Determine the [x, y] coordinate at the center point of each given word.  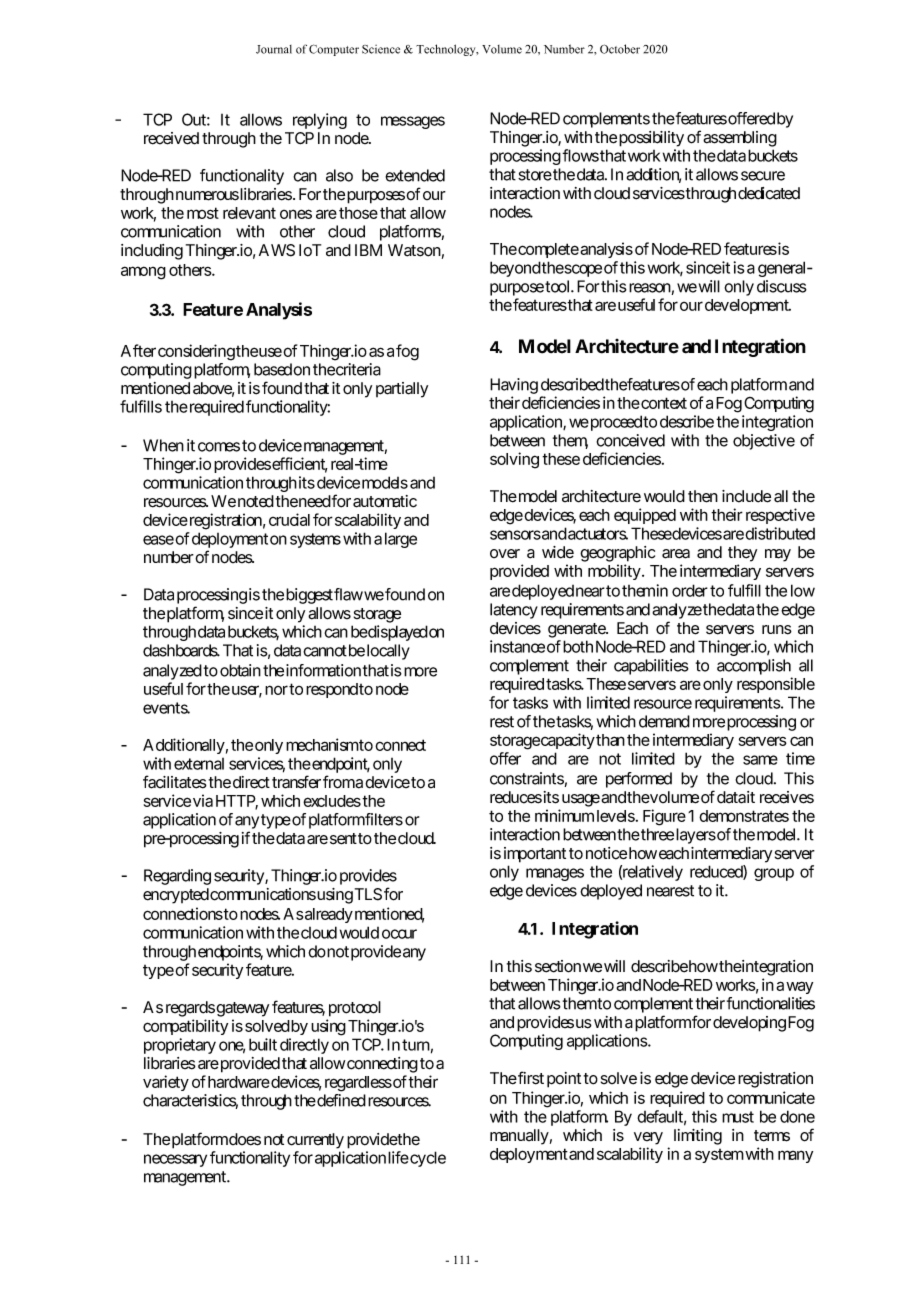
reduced [717, 872]
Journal [274, 49]
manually [519, 1137]
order [690, 590]
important [535, 855]
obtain [240, 670]
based [273, 369]
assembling [740, 139]
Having [514, 386]
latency [514, 611]
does [245, 1139]
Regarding [177, 877]
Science [381, 49]
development [748, 306]
